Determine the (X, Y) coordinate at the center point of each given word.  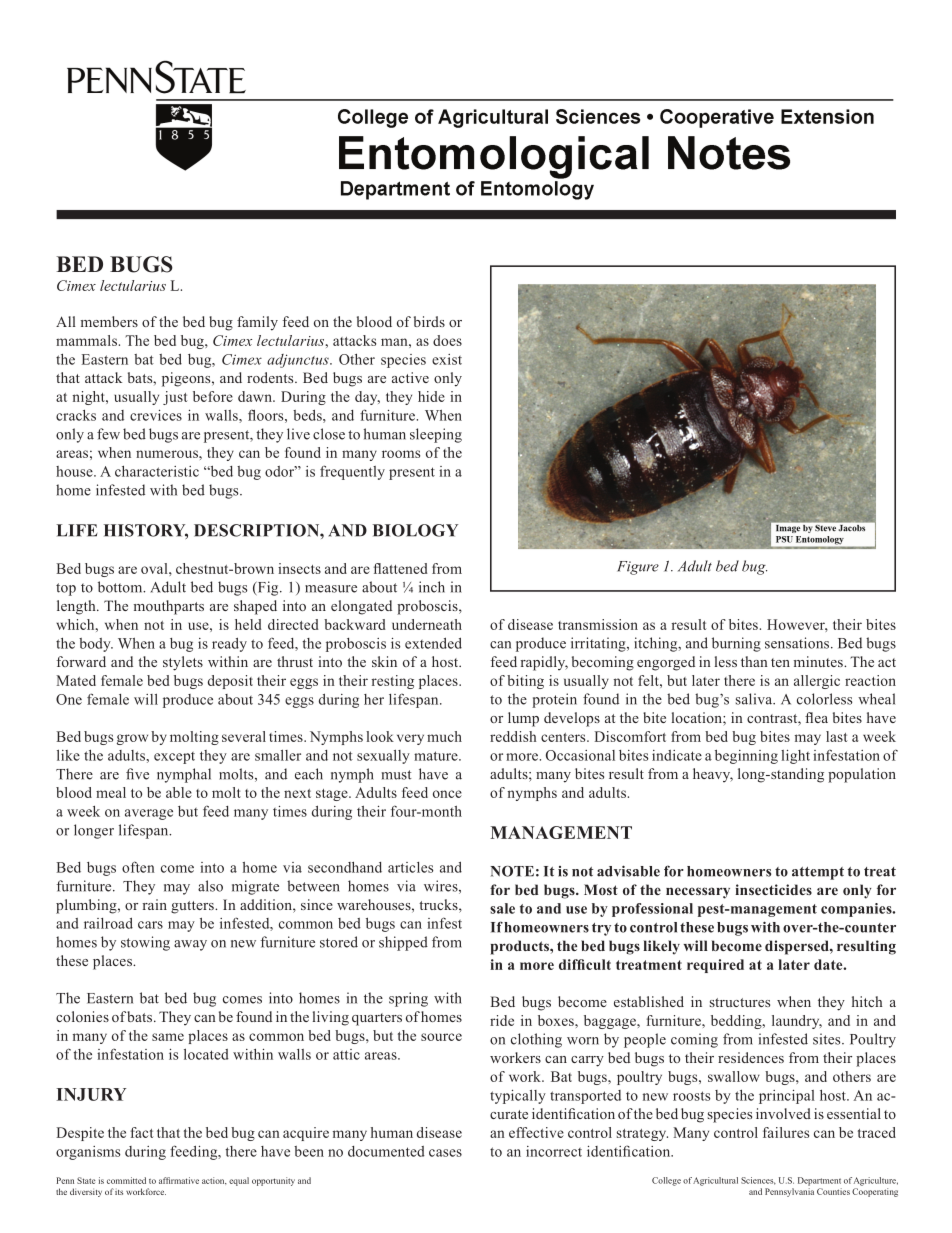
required (715, 966)
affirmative (179, 1180)
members (109, 321)
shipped (403, 943)
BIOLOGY (415, 530)
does (447, 340)
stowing (145, 943)
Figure (638, 568)
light (795, 757)
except (174, 758)
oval (155, 568)
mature (437, 756)
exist (447, 359)
